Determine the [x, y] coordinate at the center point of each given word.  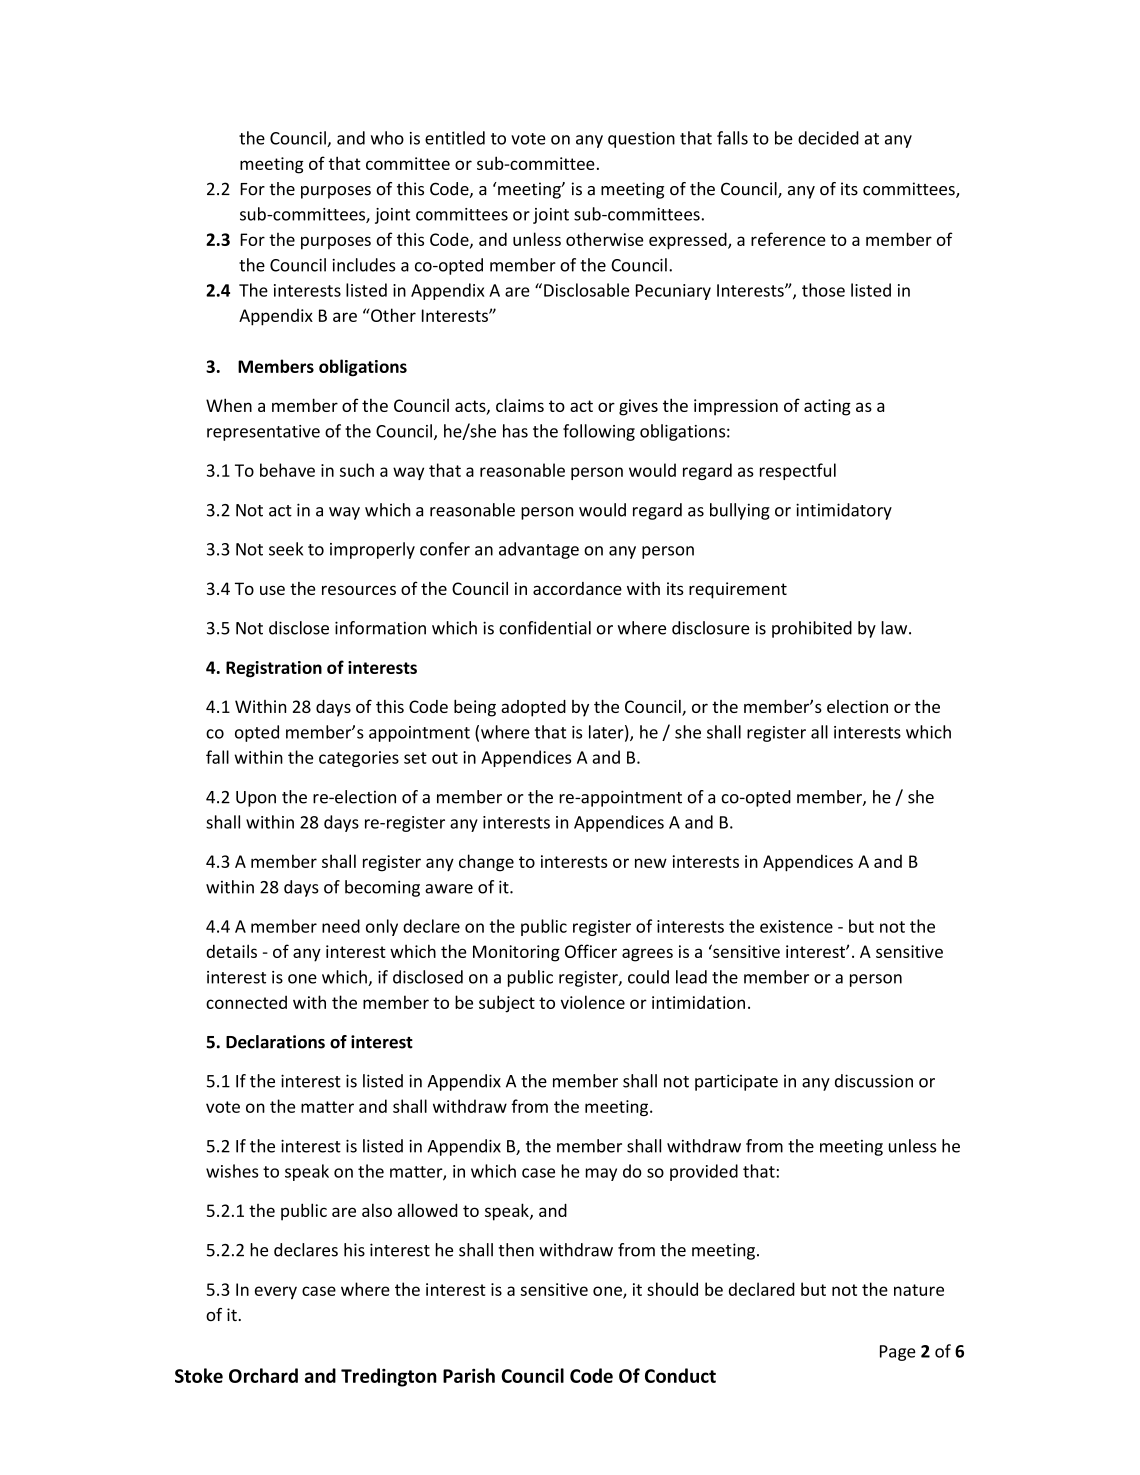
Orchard [263, 1375]
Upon [256, 799]
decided [828, 138]
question [641, 140]
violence [593, 1002]
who [387, 138]
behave [287, 470]
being [475, 708]
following [599, 432]
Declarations [275, 1042]
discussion [874, 1081]
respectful [798, 471]
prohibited [812, 629]
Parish [469, 1375]
